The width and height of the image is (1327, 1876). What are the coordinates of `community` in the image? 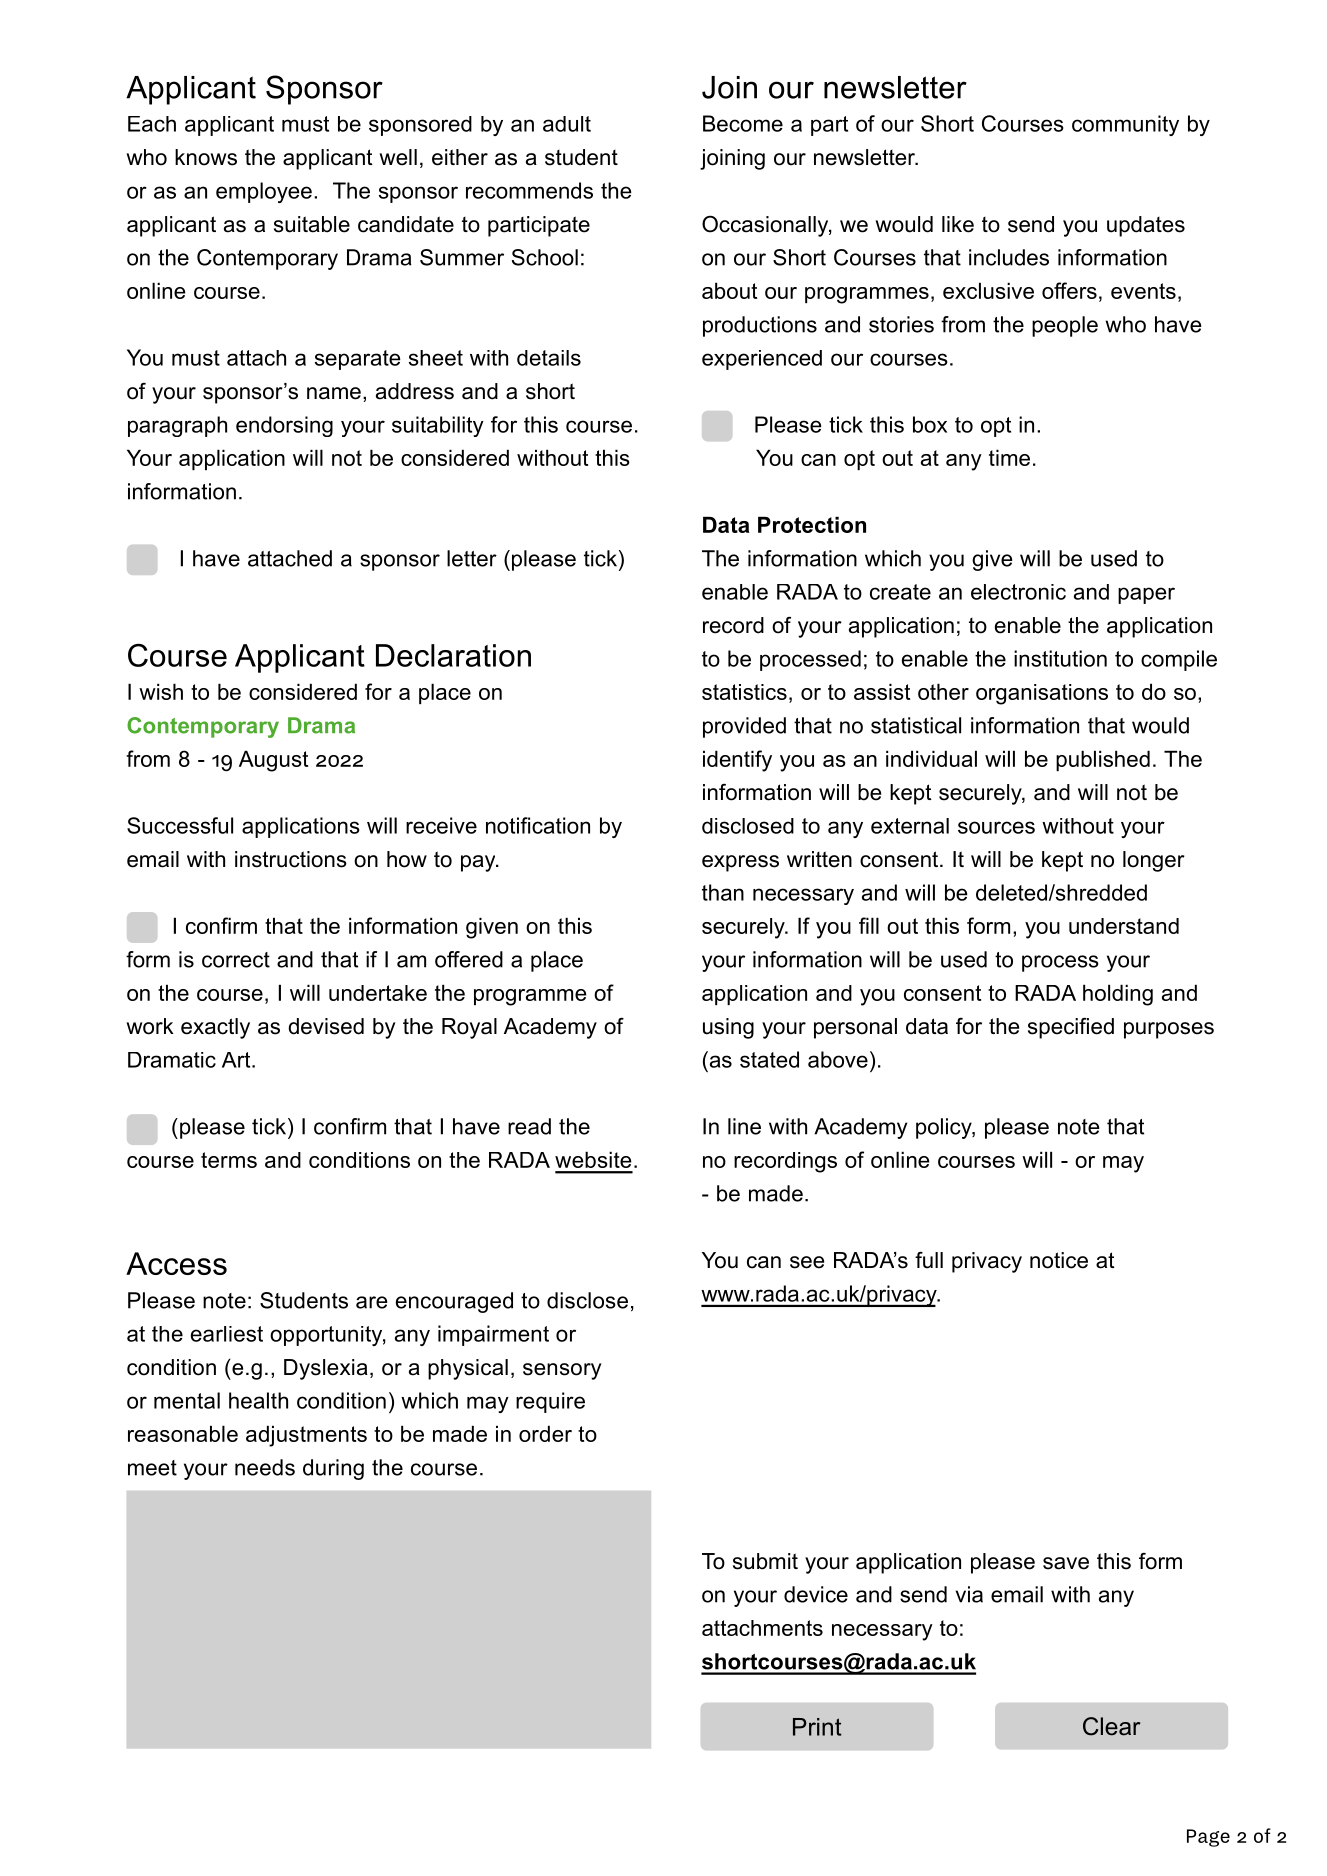 It's located at (1125, 125).
